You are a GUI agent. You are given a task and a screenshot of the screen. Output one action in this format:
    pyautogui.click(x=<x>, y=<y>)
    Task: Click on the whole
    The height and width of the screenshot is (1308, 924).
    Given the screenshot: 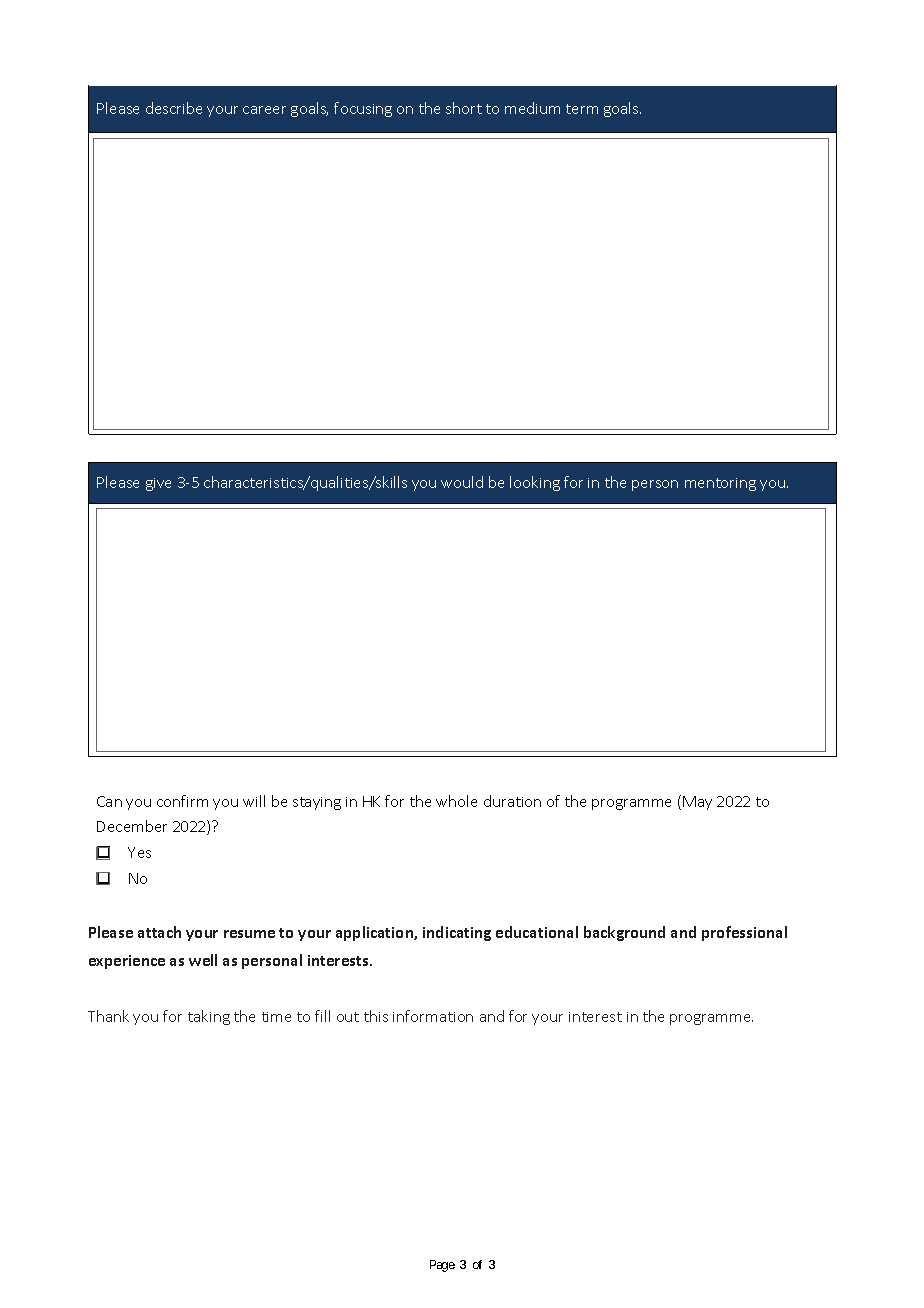 What is the action you would take?
    pyautogui.click(x=456, y=801)
